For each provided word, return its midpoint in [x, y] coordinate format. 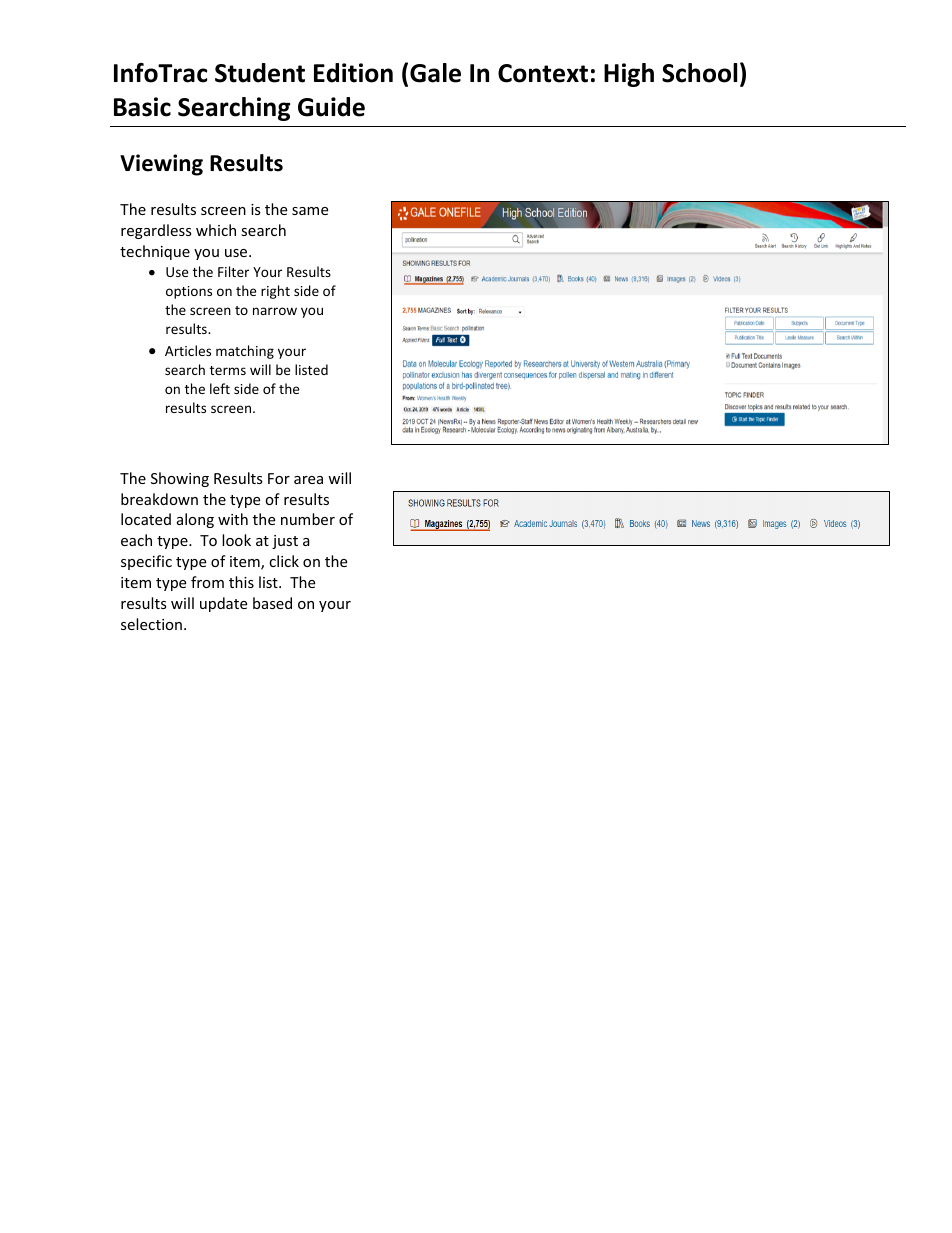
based [272, 603]
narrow [275, 311]
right [275, 292]
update [223, 604]
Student [260, 73]
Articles [188, 350]
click [284, 561]
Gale [435, 73]
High [629, 75]
